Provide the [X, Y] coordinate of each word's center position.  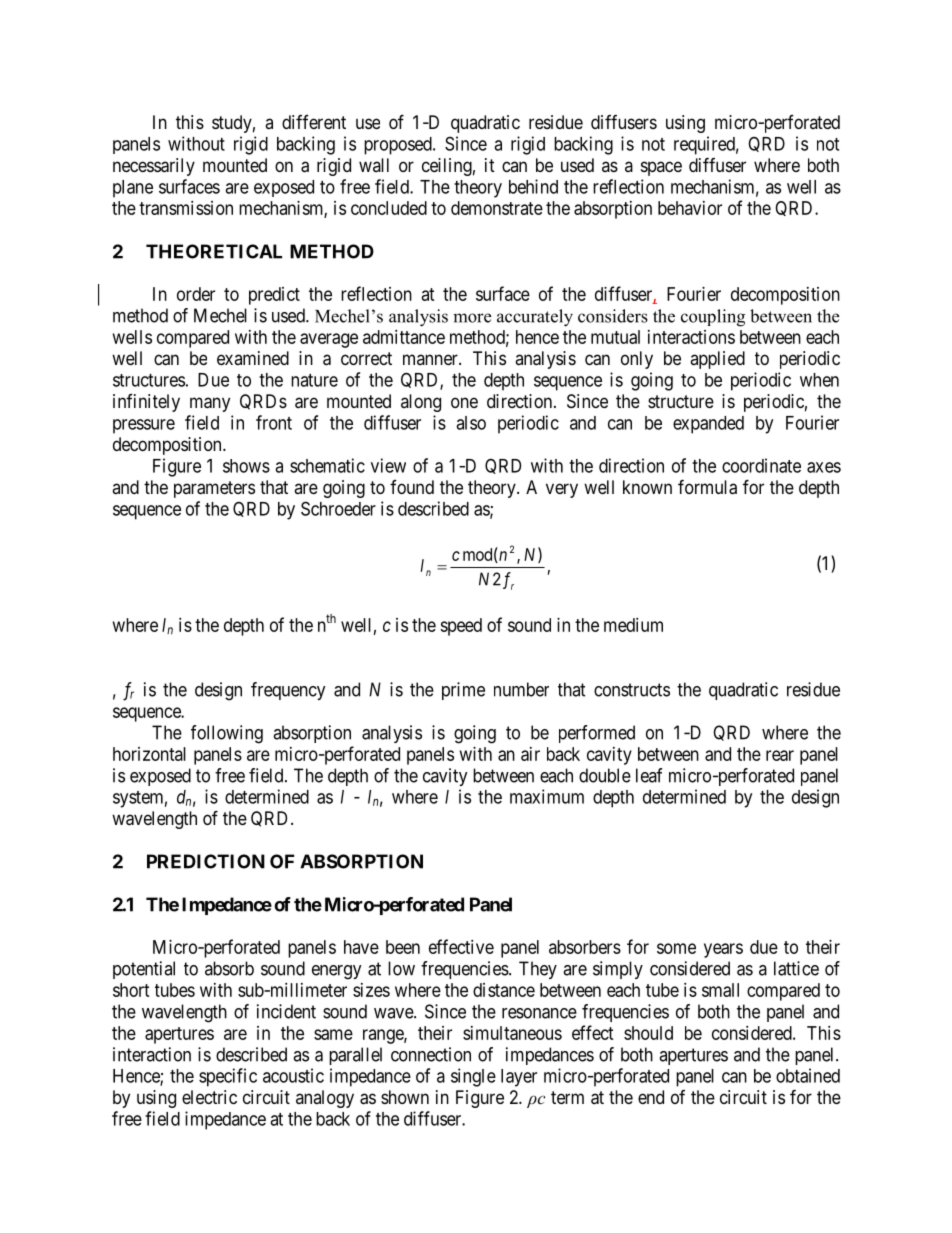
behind [533, 186]
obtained [808, 1075]
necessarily [154, 167]
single [473, 1077]
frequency [288, 691]
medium [633, 625]
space [661, 168]
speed [461, 627]
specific [228, 1077]
